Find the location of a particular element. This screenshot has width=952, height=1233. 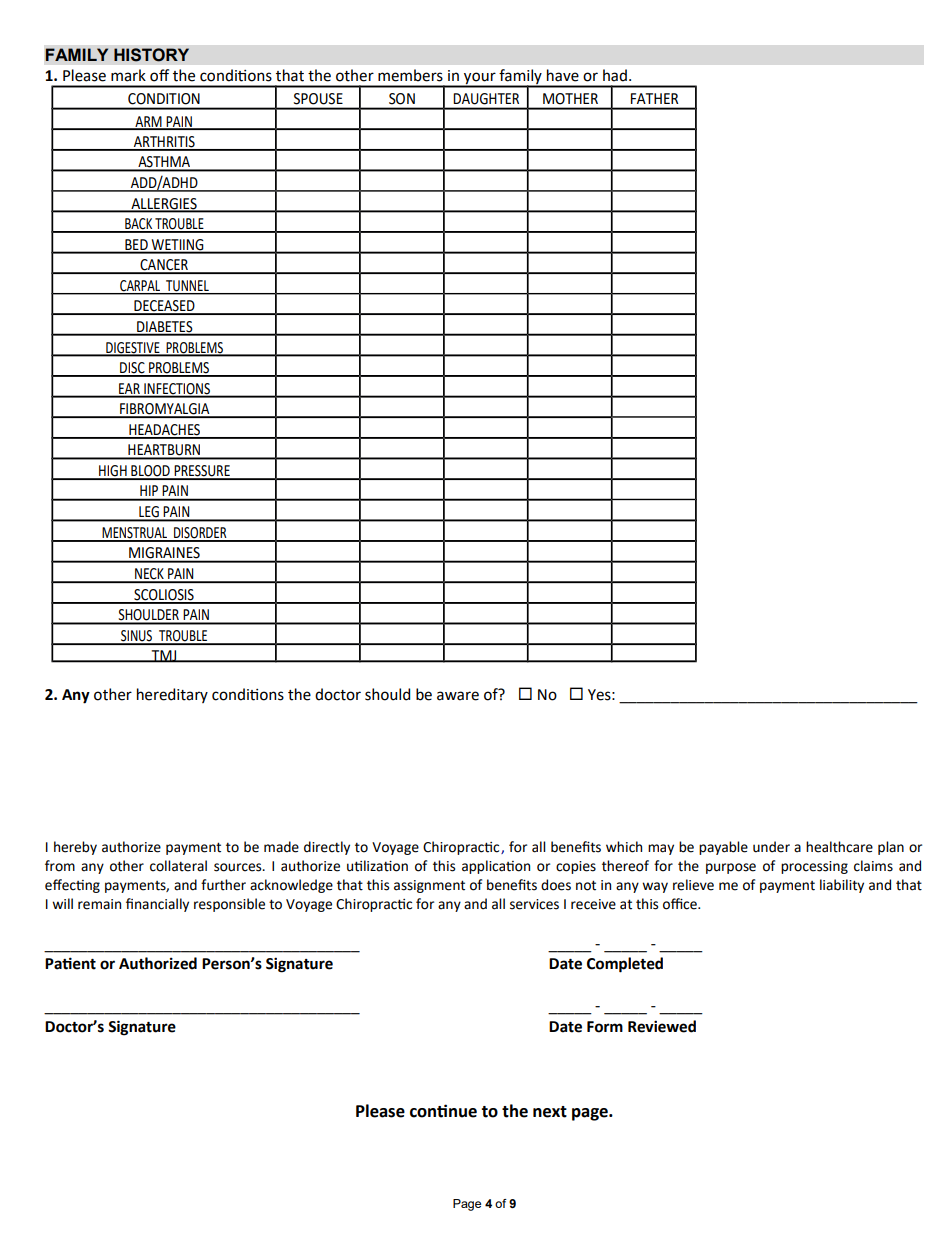

under is located at coordinates (771, 847).
